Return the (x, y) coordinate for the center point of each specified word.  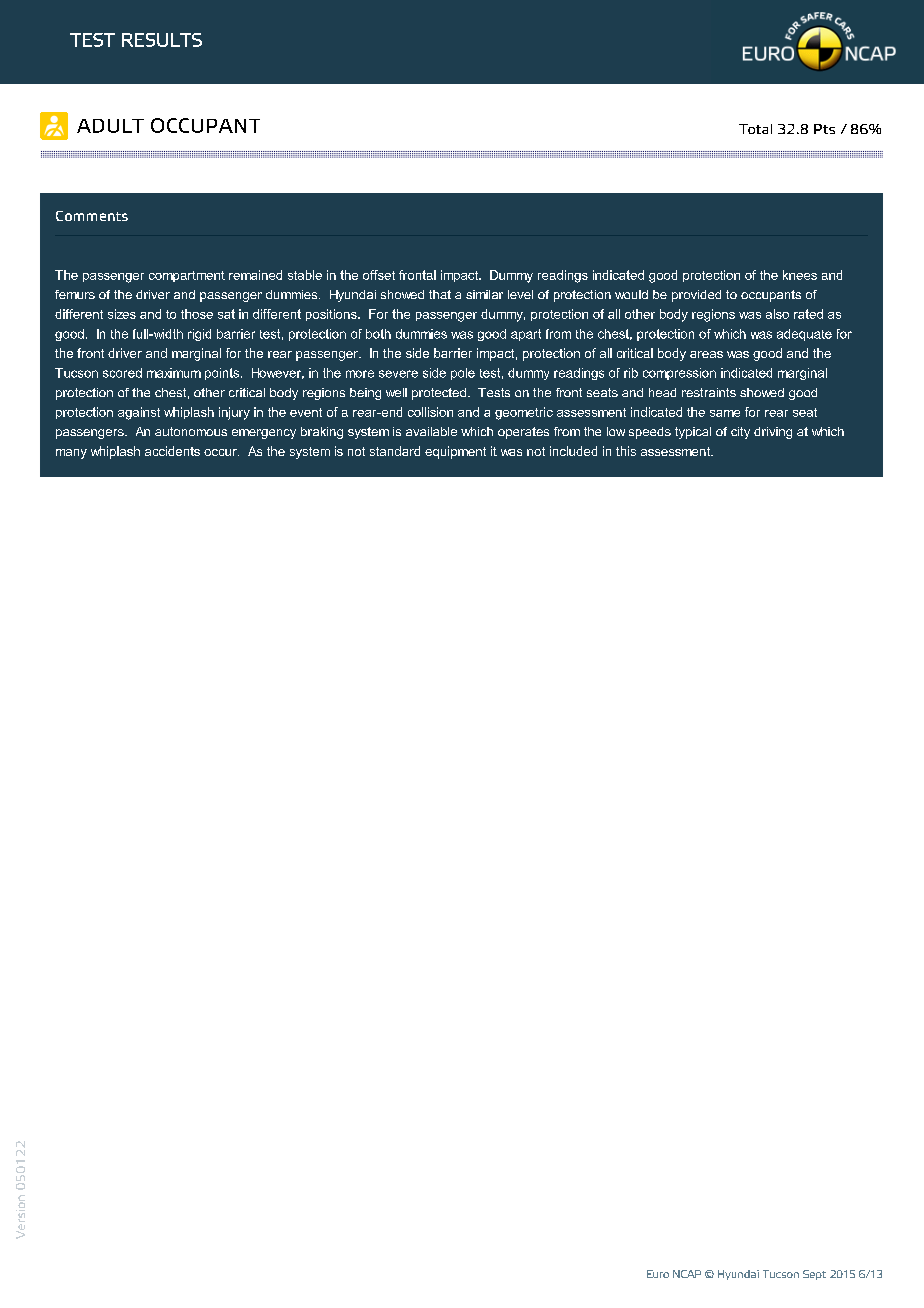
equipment (455, 452)
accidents (172, 451)
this (626, 451)
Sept (814, 1275)
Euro (658, 1274)
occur (221, 452)
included (573, 451)
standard (395, 451)
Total (755, 129)
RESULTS (162, 40)
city (740, 433)
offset (379, 275)
